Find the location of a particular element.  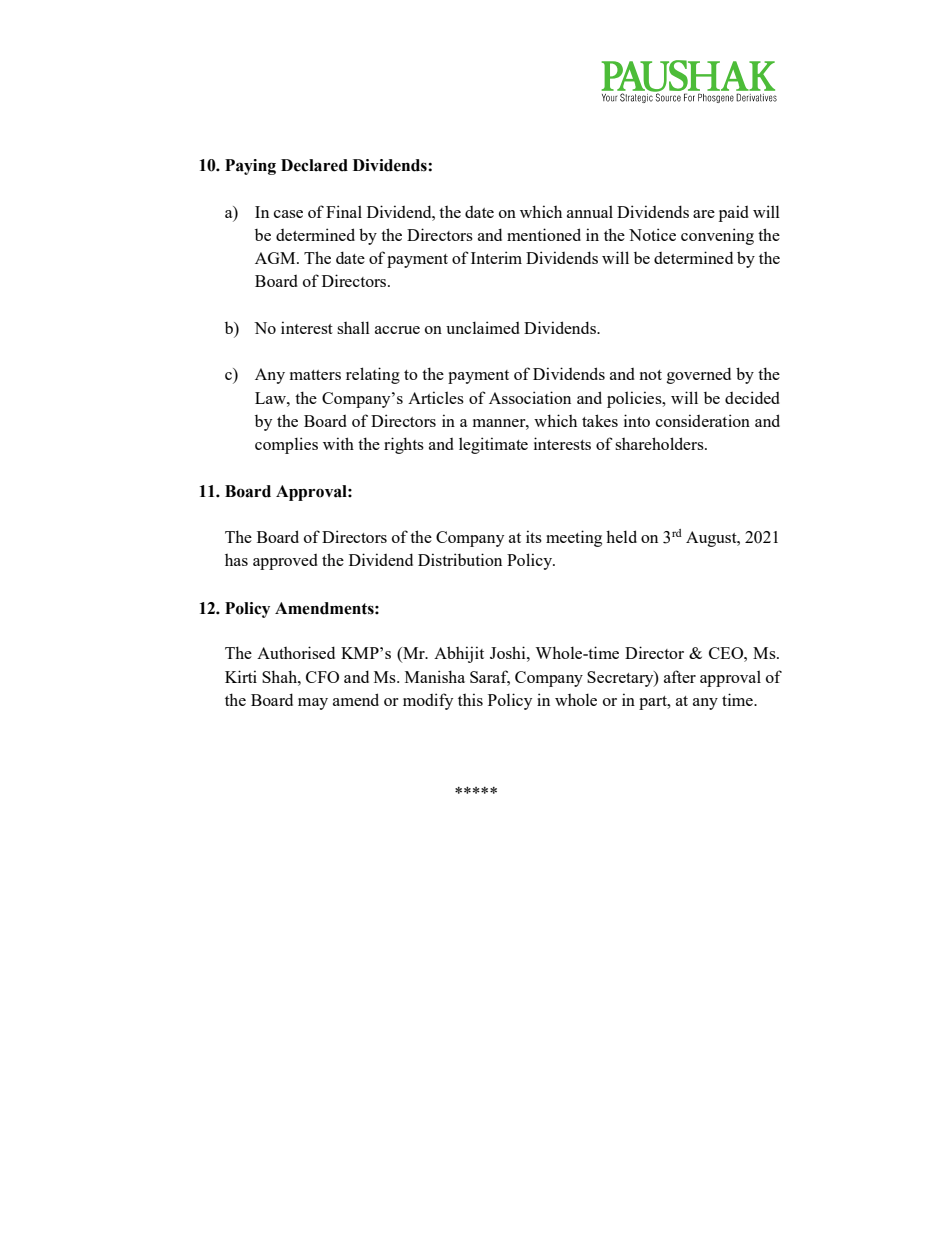

CFO is located at coordinates (322, 677).
